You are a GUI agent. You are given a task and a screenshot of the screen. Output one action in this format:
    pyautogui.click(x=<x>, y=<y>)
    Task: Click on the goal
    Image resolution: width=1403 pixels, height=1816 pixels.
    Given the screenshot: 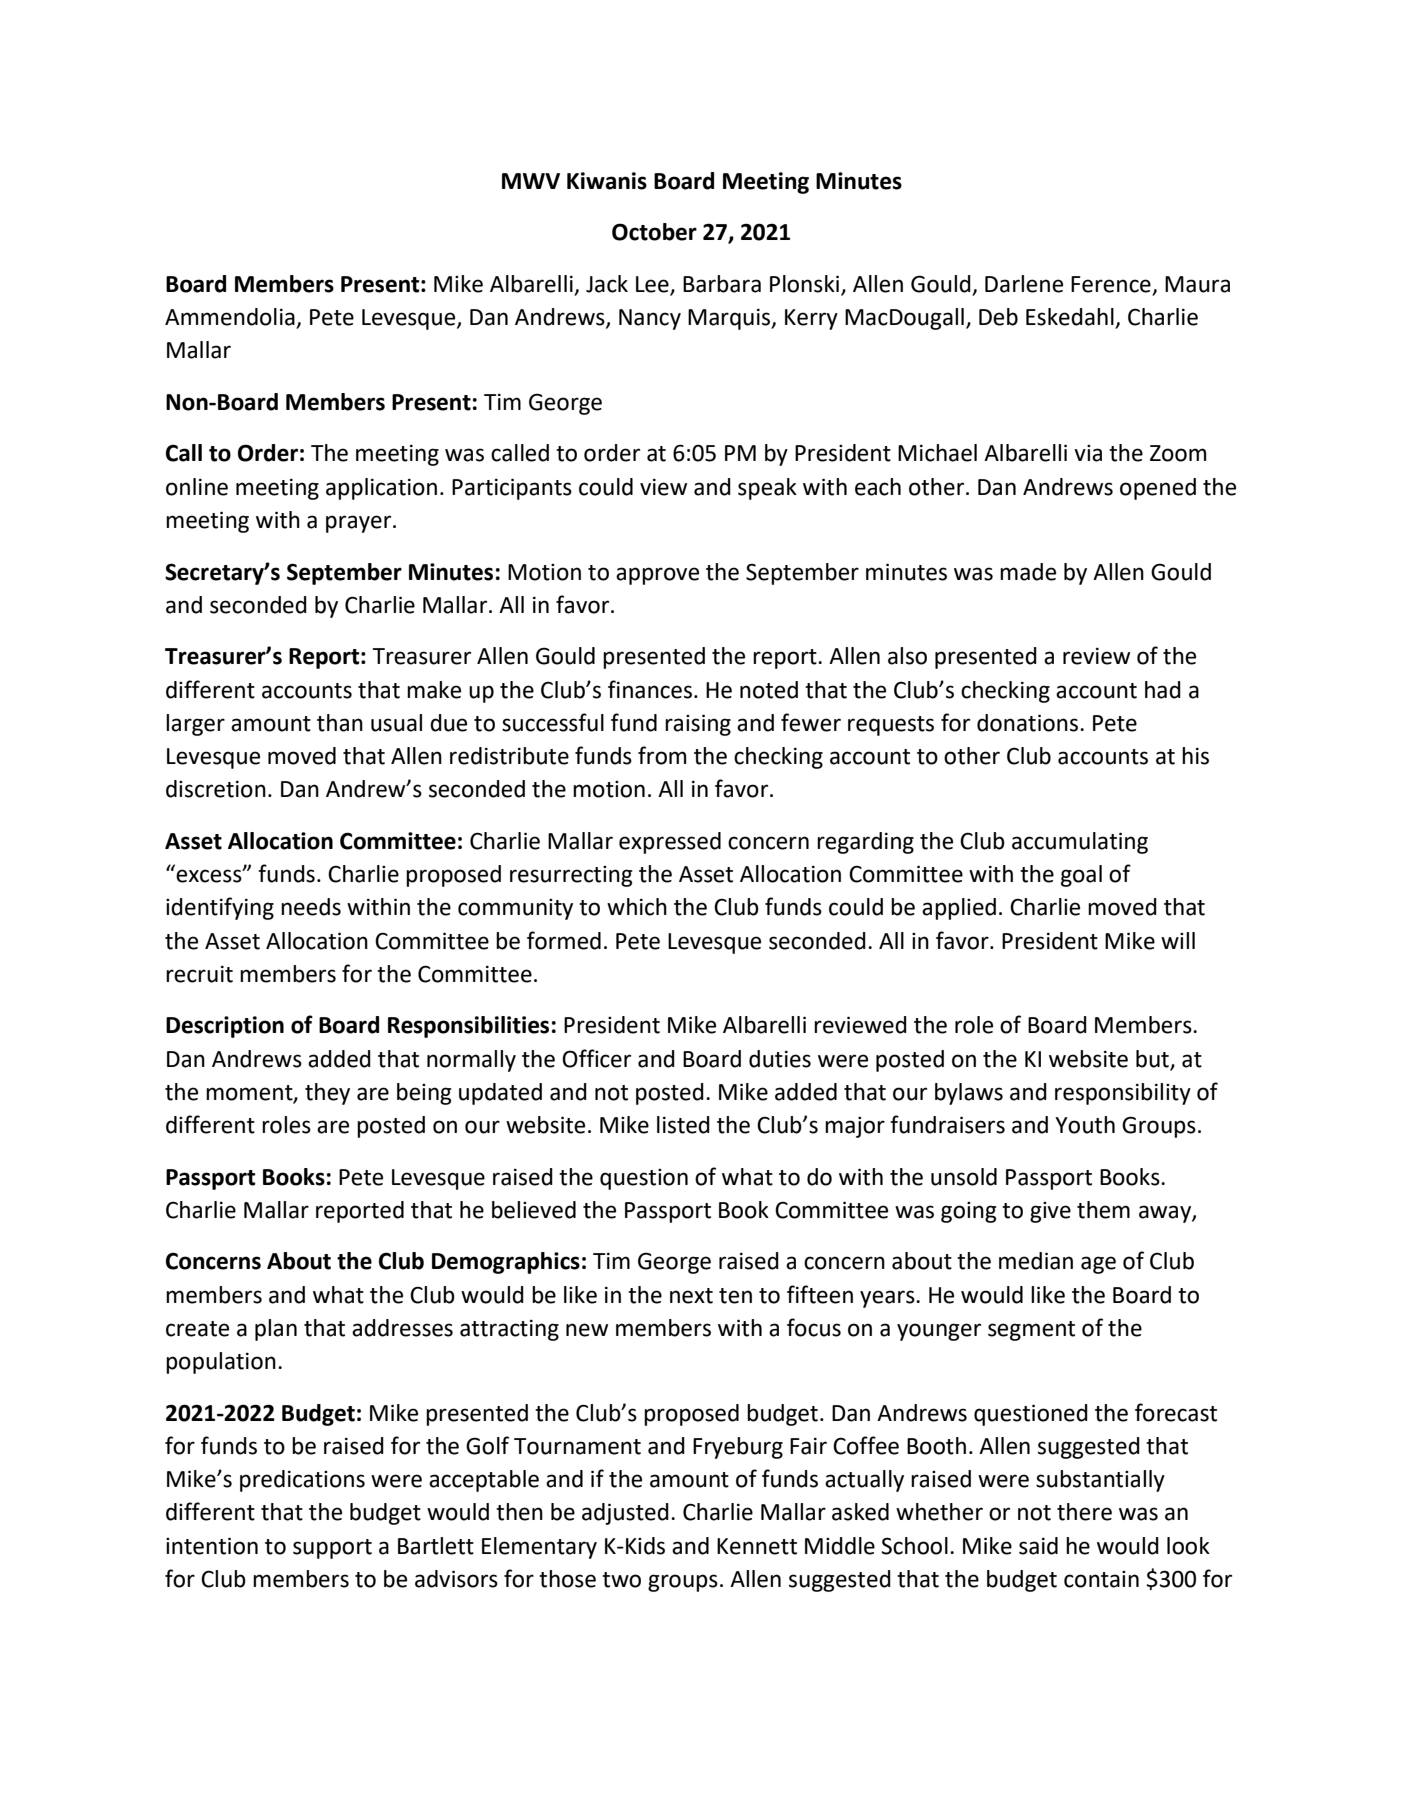 What is the action you would take?
    pyautogui.click(x=1081, y=876)
